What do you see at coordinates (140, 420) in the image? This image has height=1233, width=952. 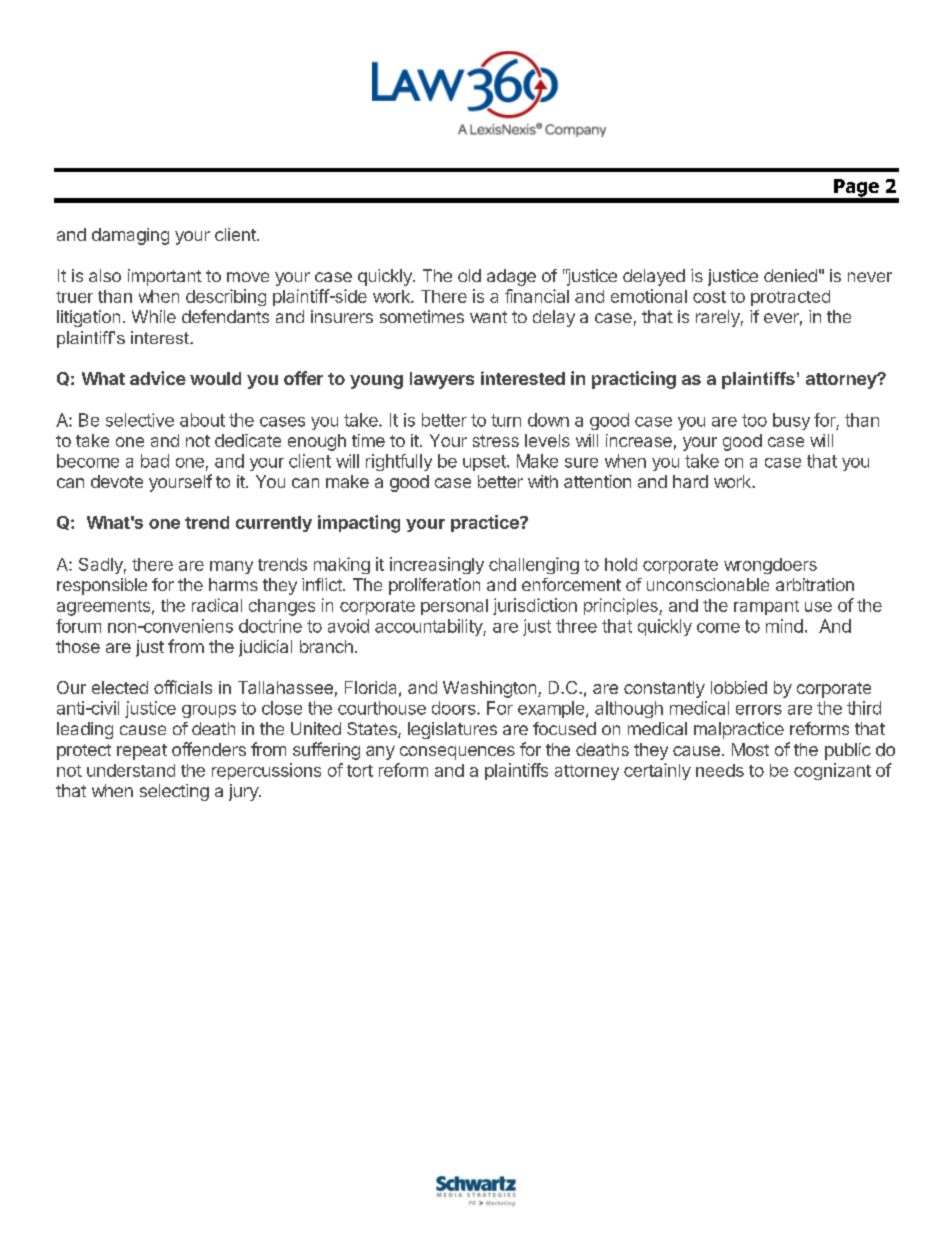 I see `selective` at bounding box center [140, 420].
